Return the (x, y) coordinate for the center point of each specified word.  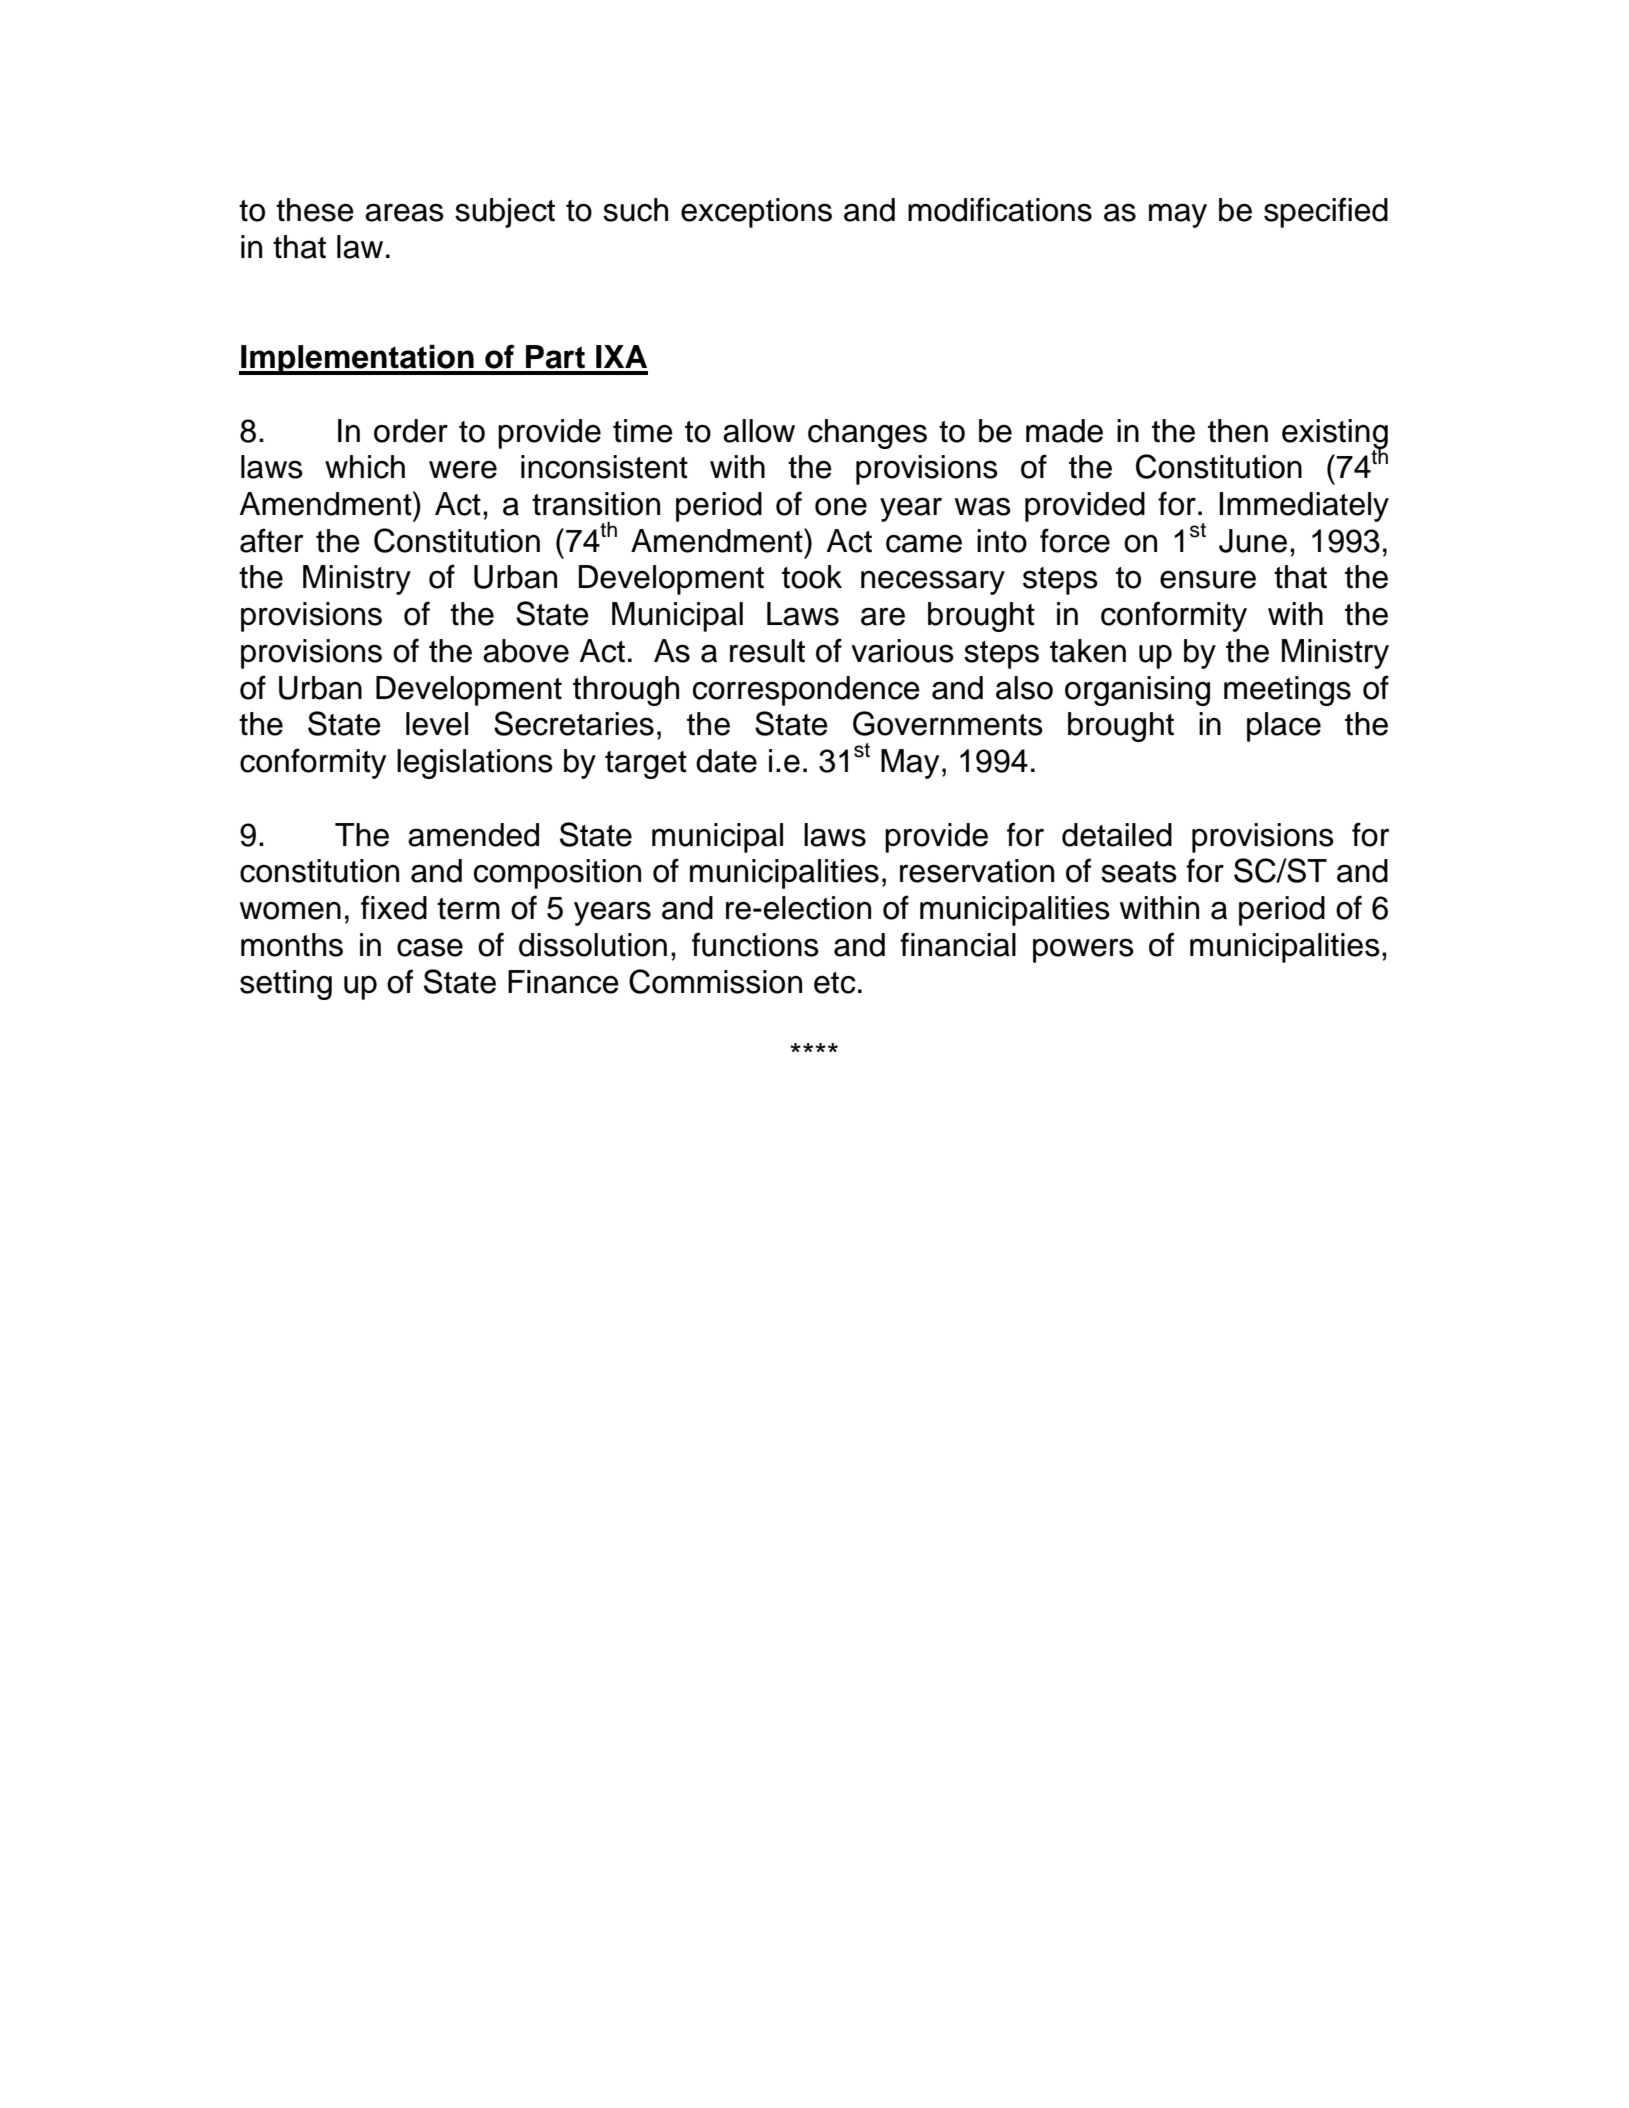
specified (1326, 212)
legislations (475, 764)
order (411, 431)
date (726, 761)
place (1284, 727)
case (430, 948)
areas (404, 212)
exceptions (756, 213)
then (1238, 431)
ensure (1208, 580)
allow (759, 431)
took (812, 577)
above (526, 651)
